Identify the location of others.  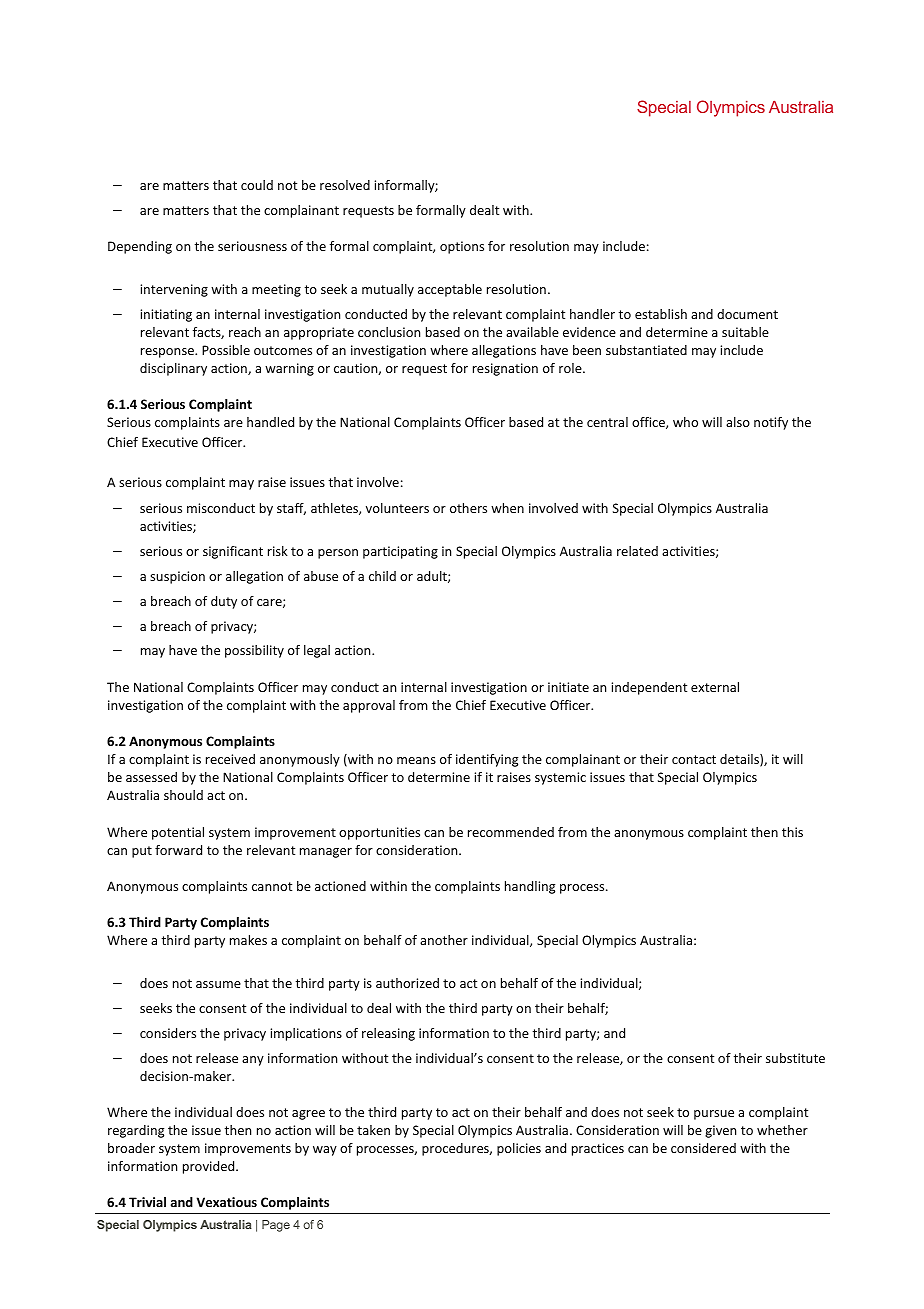
(468, 508).
